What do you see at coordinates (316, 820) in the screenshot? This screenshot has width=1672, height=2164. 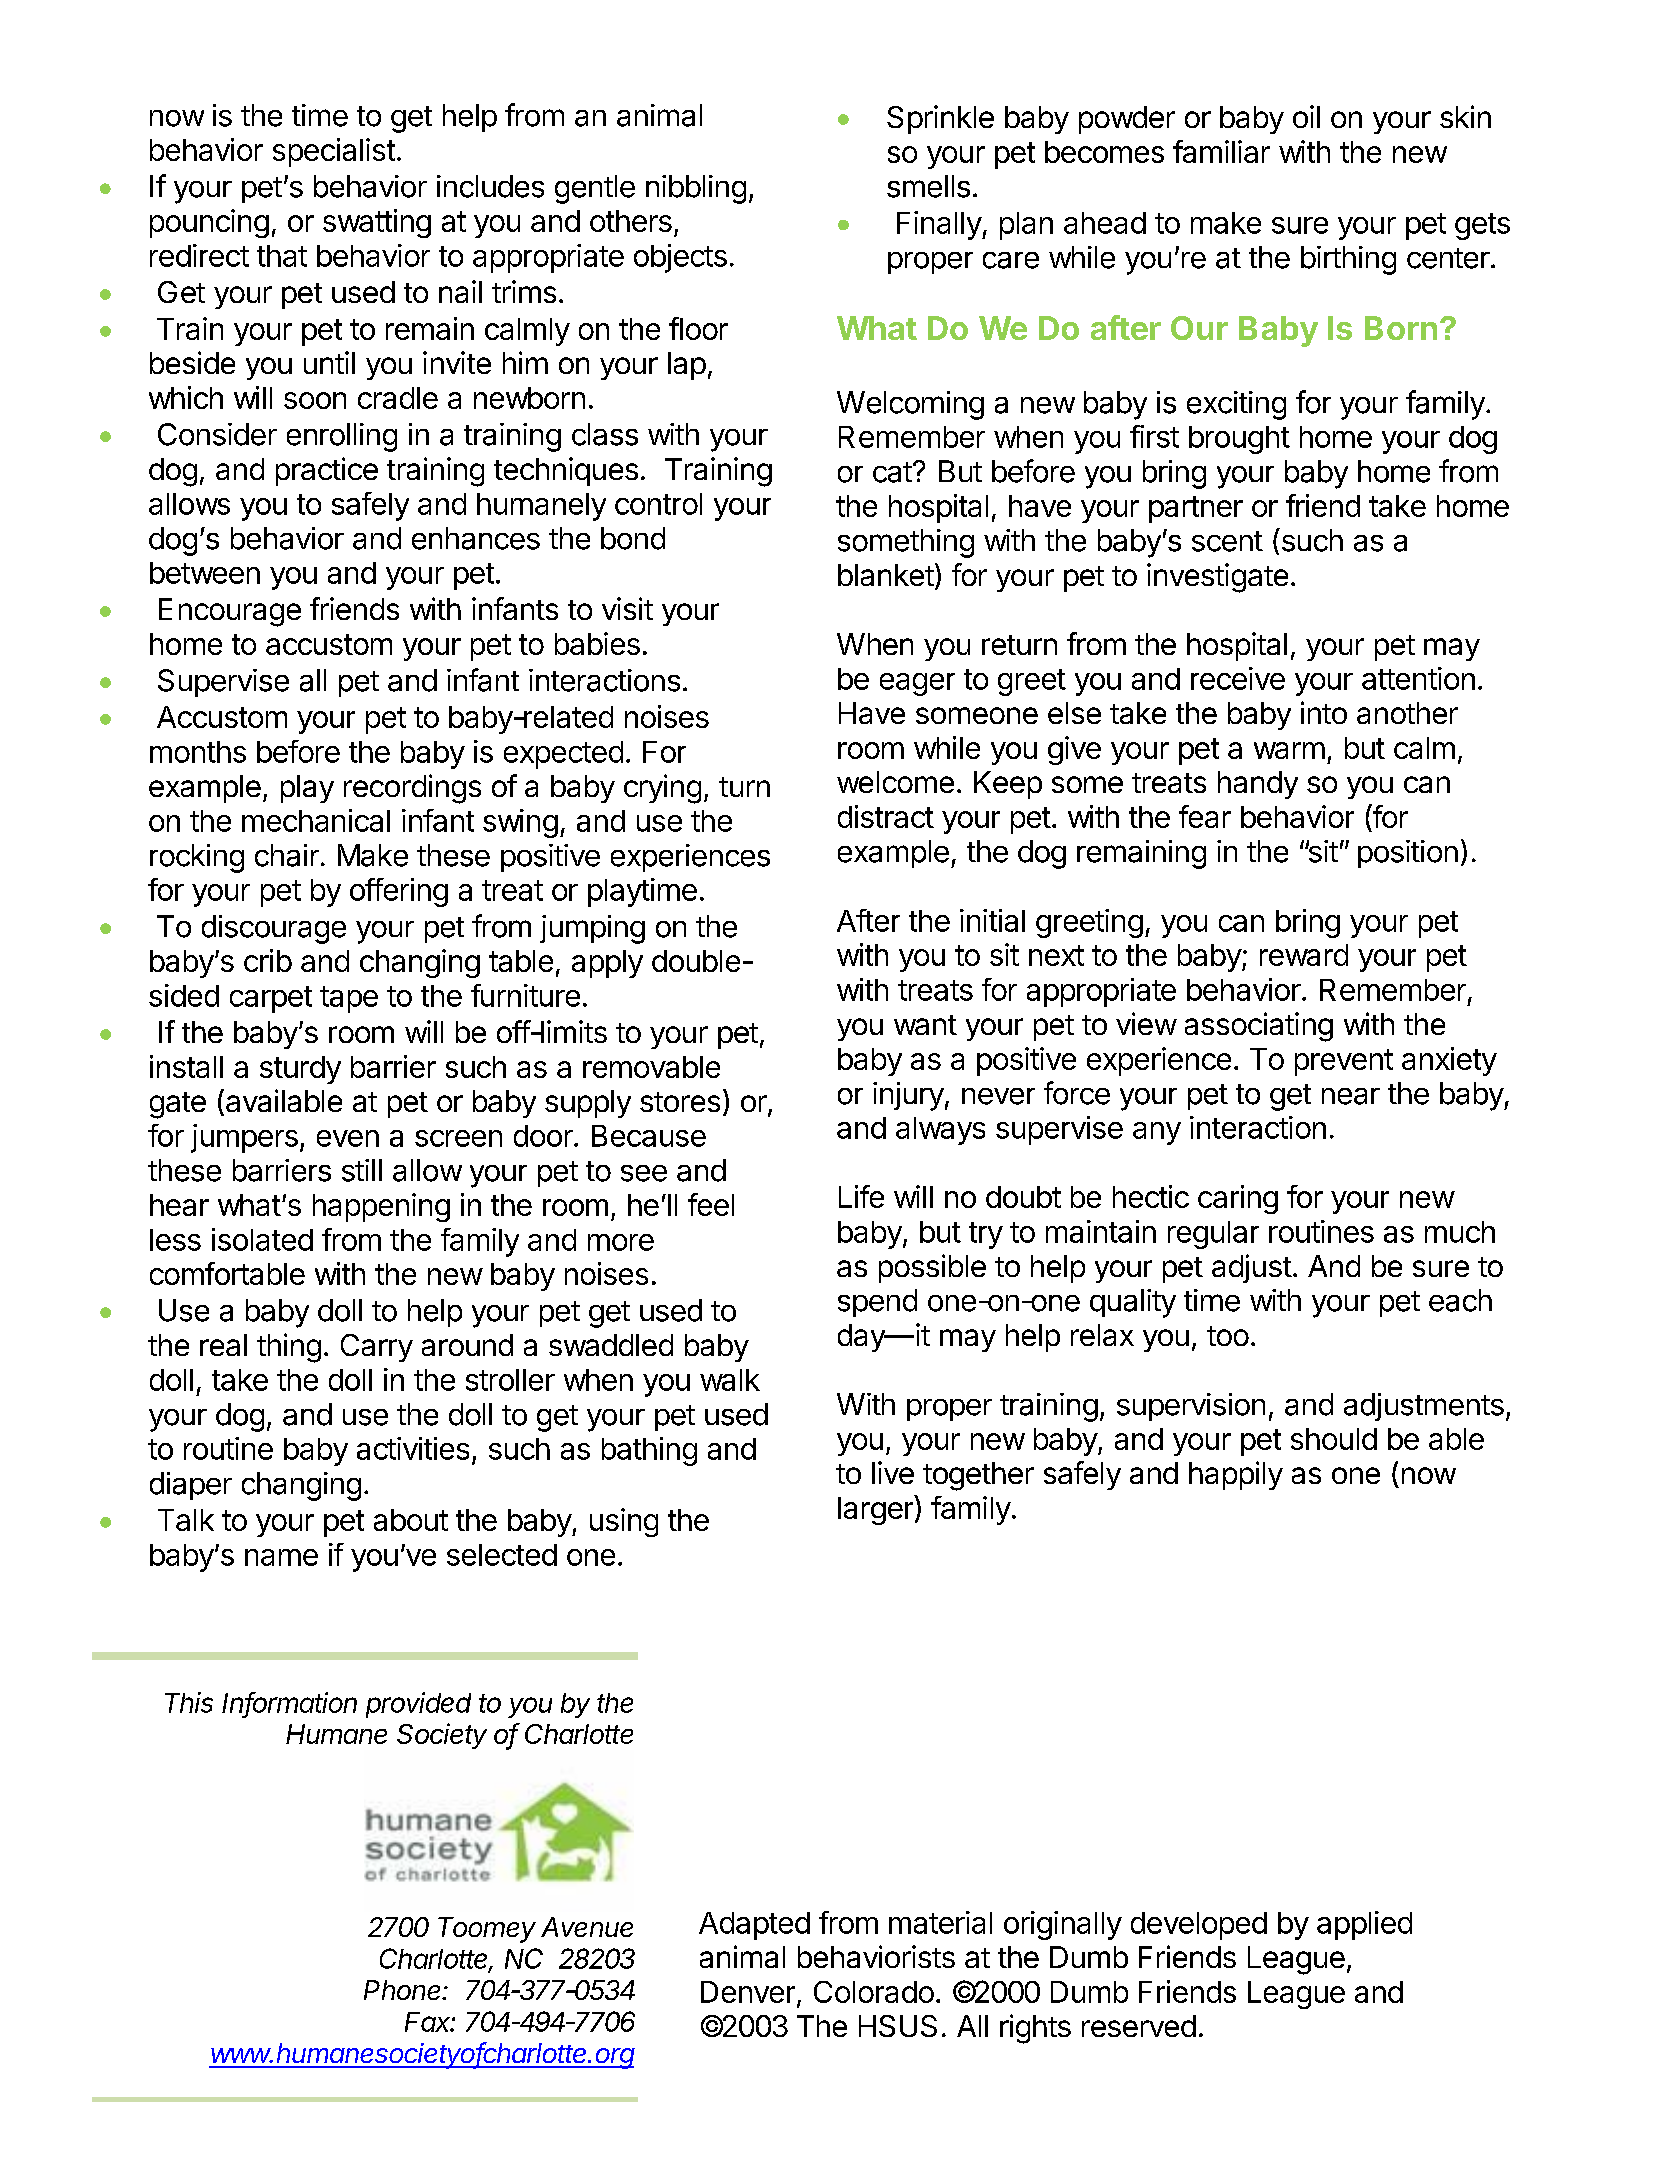 I see `mechanical` at bounding box center [316, 820].
